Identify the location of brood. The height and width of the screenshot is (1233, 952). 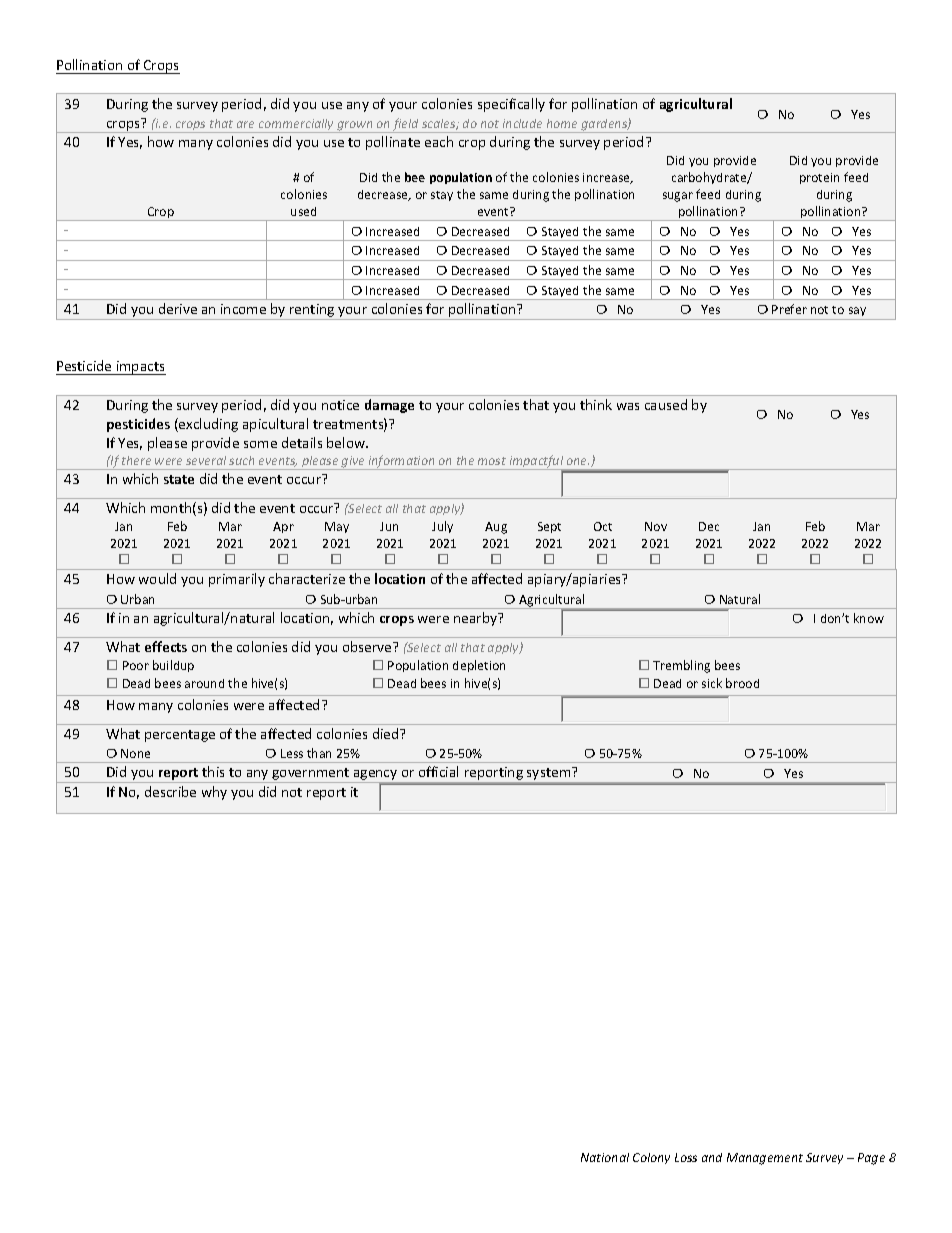
(742, 683).
